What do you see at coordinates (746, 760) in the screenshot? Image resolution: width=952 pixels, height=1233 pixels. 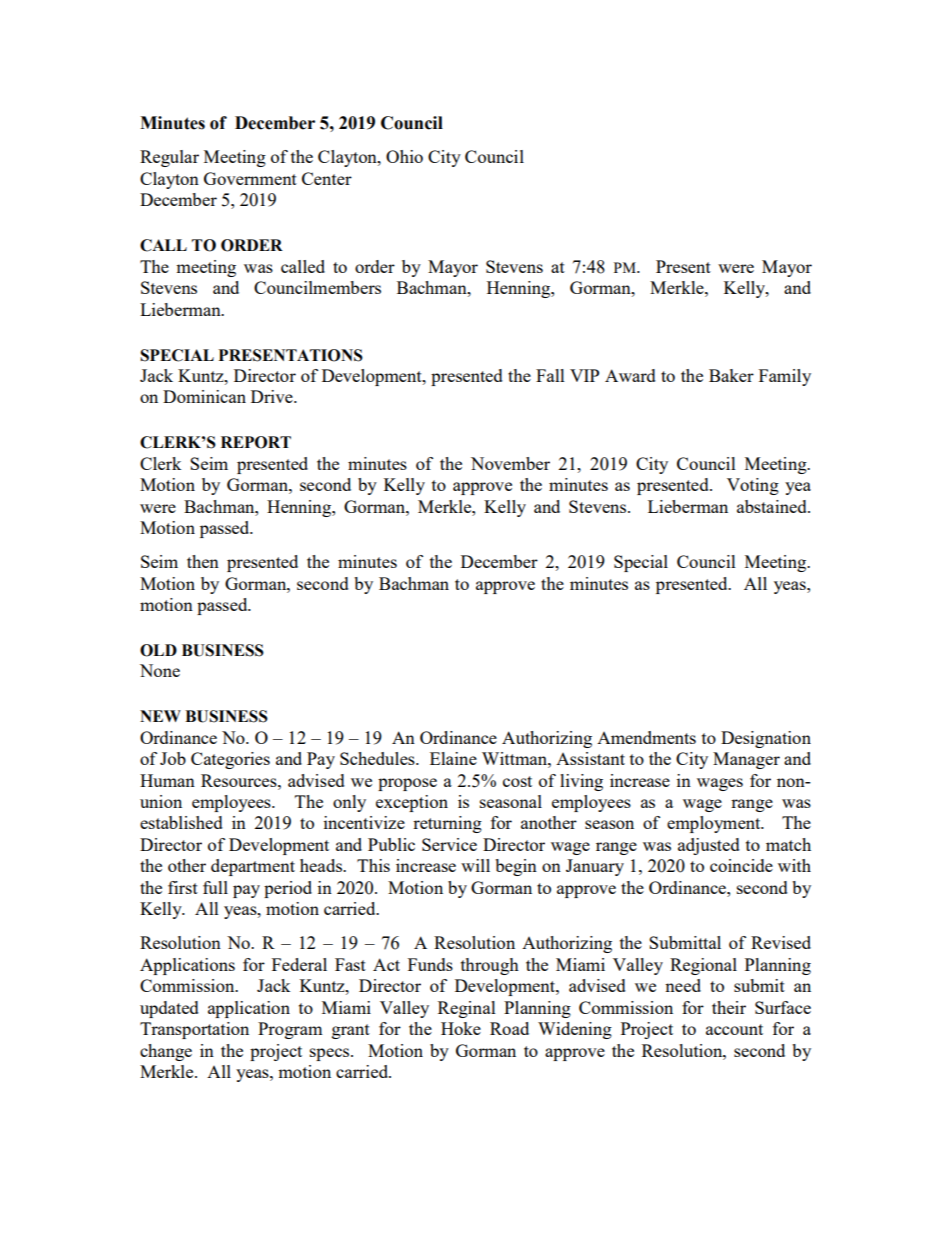 I see `Manager` at bounding box center [746, 760].
